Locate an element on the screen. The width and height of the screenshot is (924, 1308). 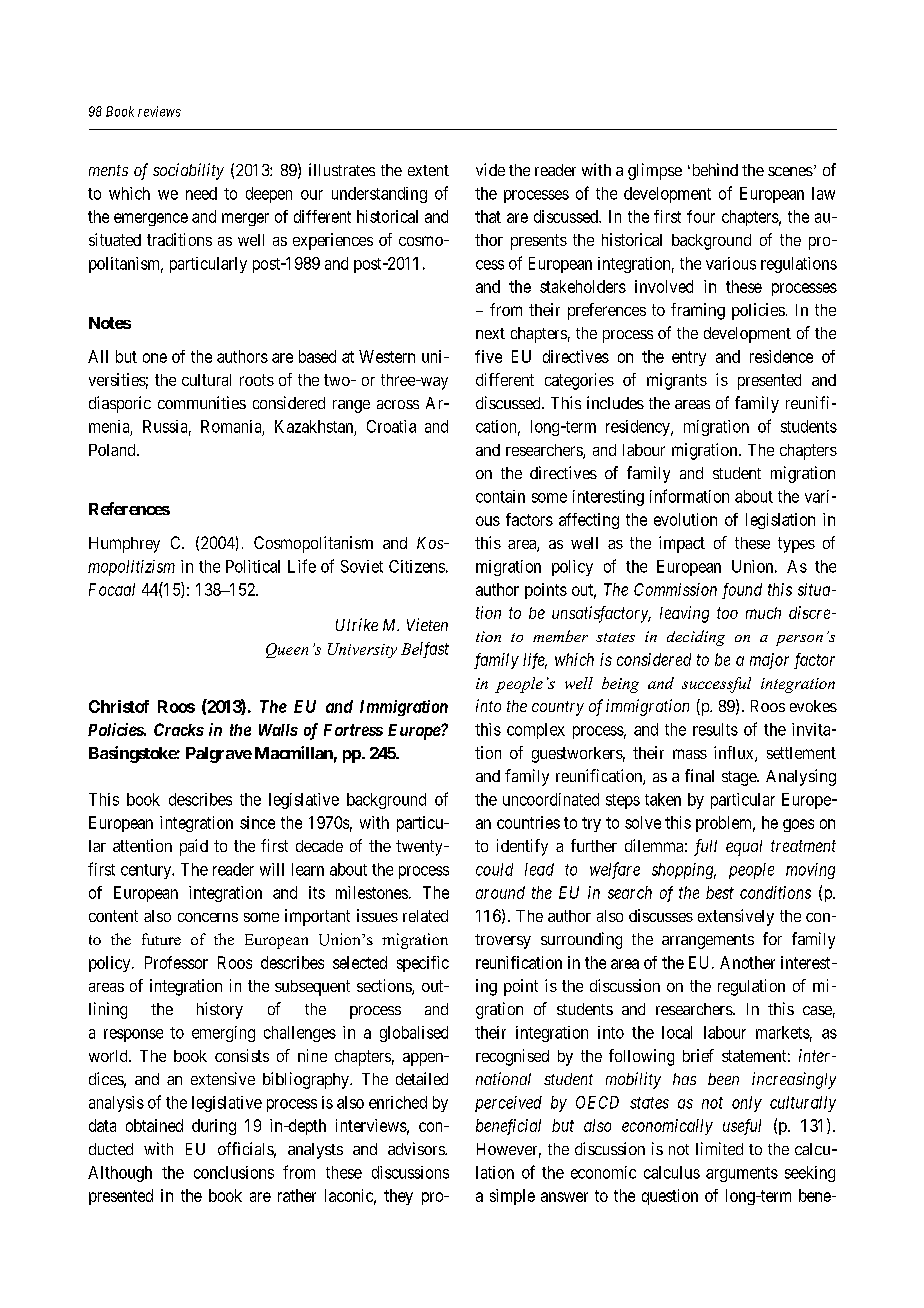
impact is located at coordinates (682, 544).
